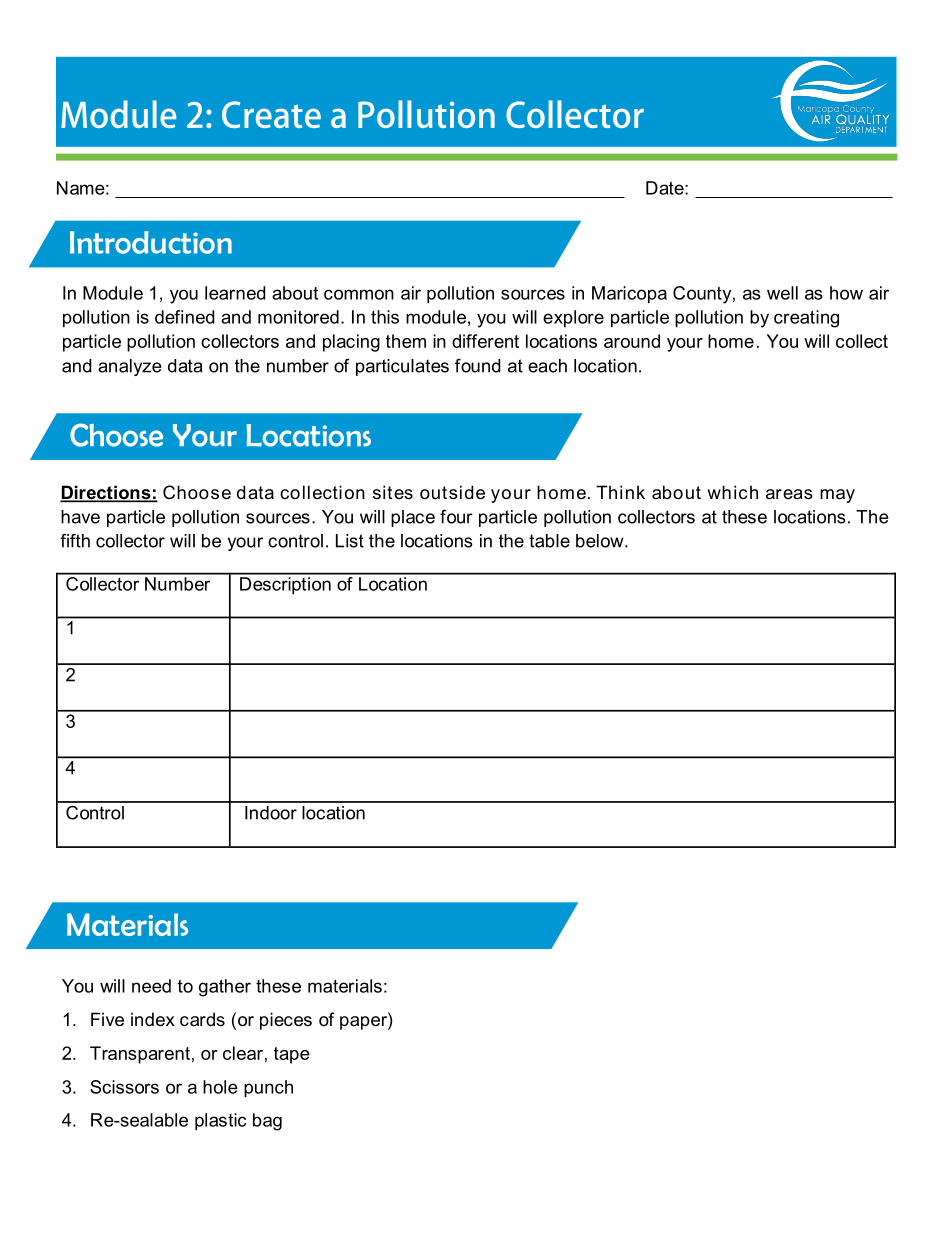  Describe the element at coordinates (124, 1087) in the document. I see `Scissors` at that location.
